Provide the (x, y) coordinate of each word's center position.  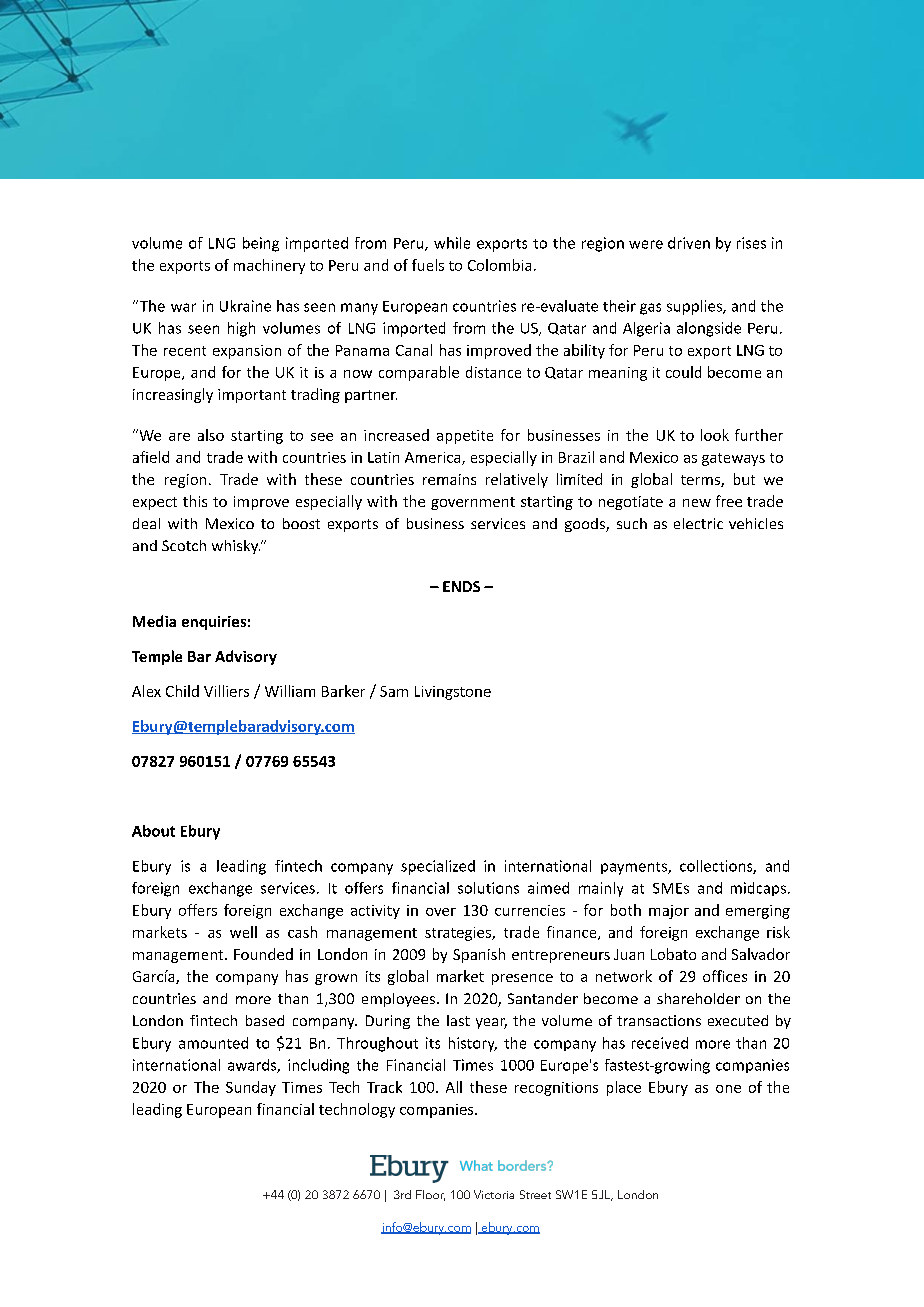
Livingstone (453, 693)
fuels (428, 265)
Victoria (494, 1194)
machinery (269, 266)
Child (182, 691)
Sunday (251, 1088)
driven (689, 243)
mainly (601, 889)
